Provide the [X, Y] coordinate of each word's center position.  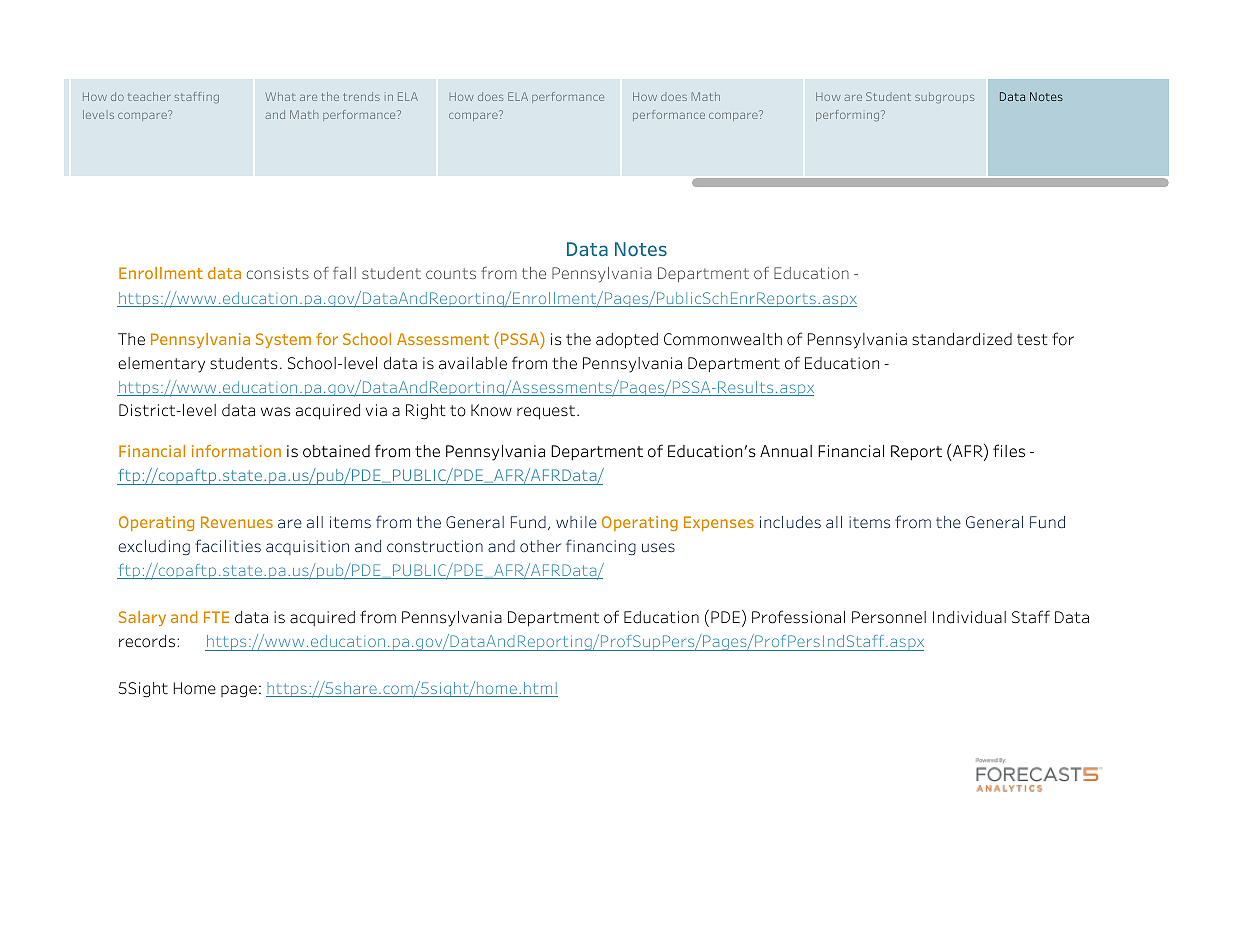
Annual [786, 451]
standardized [962, 339]
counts [451, 273]
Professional [798, 617]
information [236, 451]
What [281, 96]
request [547, 412]
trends [362, 96]
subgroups [944, 97]
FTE [216, 617]
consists [278, 273]
